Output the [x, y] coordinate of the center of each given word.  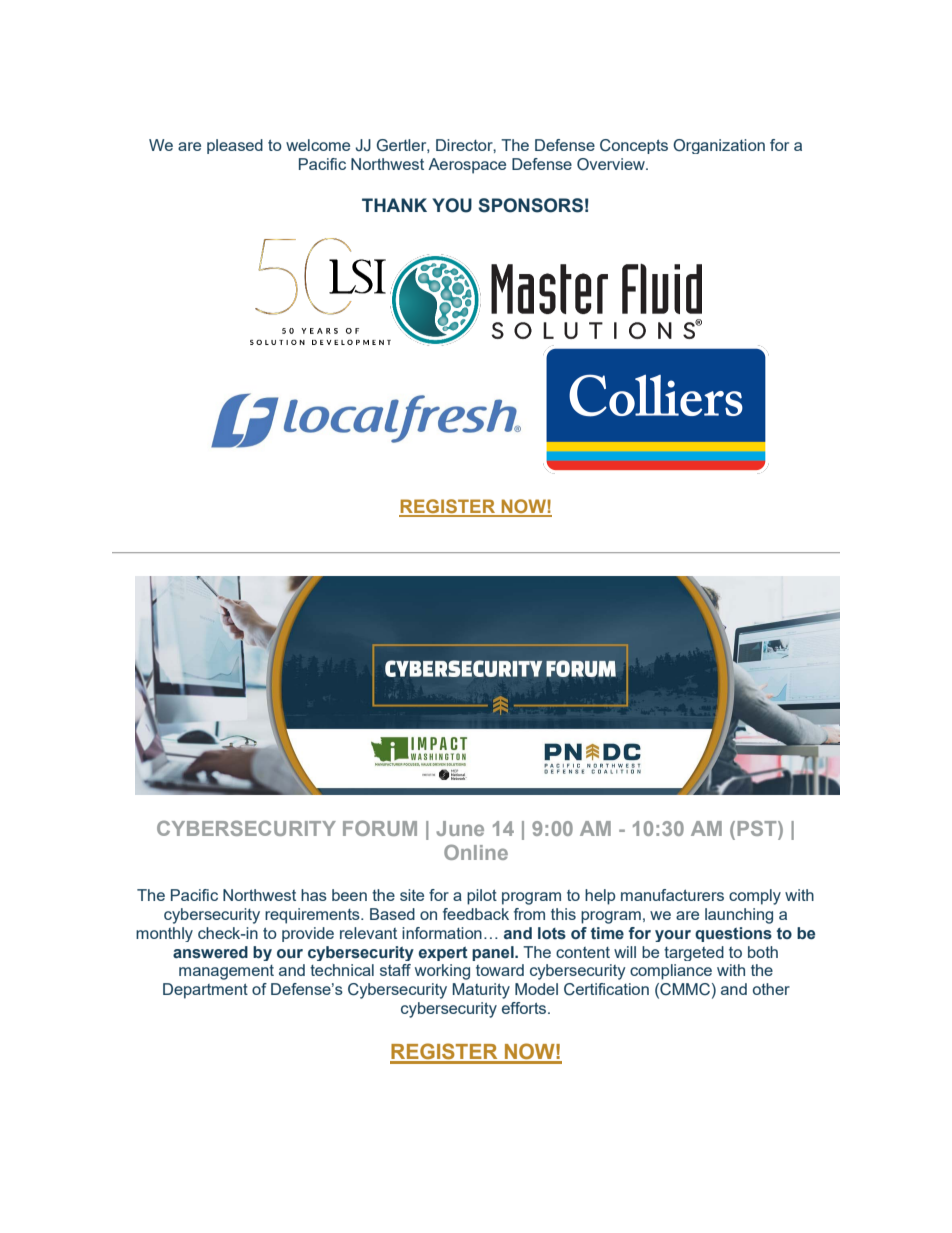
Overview [612, 164]
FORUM [380, 828]
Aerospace [467, 166]
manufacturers [672, 895]
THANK [394, 205]
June [460, 828]
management [226, 972]
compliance [671, 972]
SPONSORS [530, 205]
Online [476, 852]
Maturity [481, 991]
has [314, 895]
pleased [235, 146]
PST [758, 828]
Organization [719, 146]
